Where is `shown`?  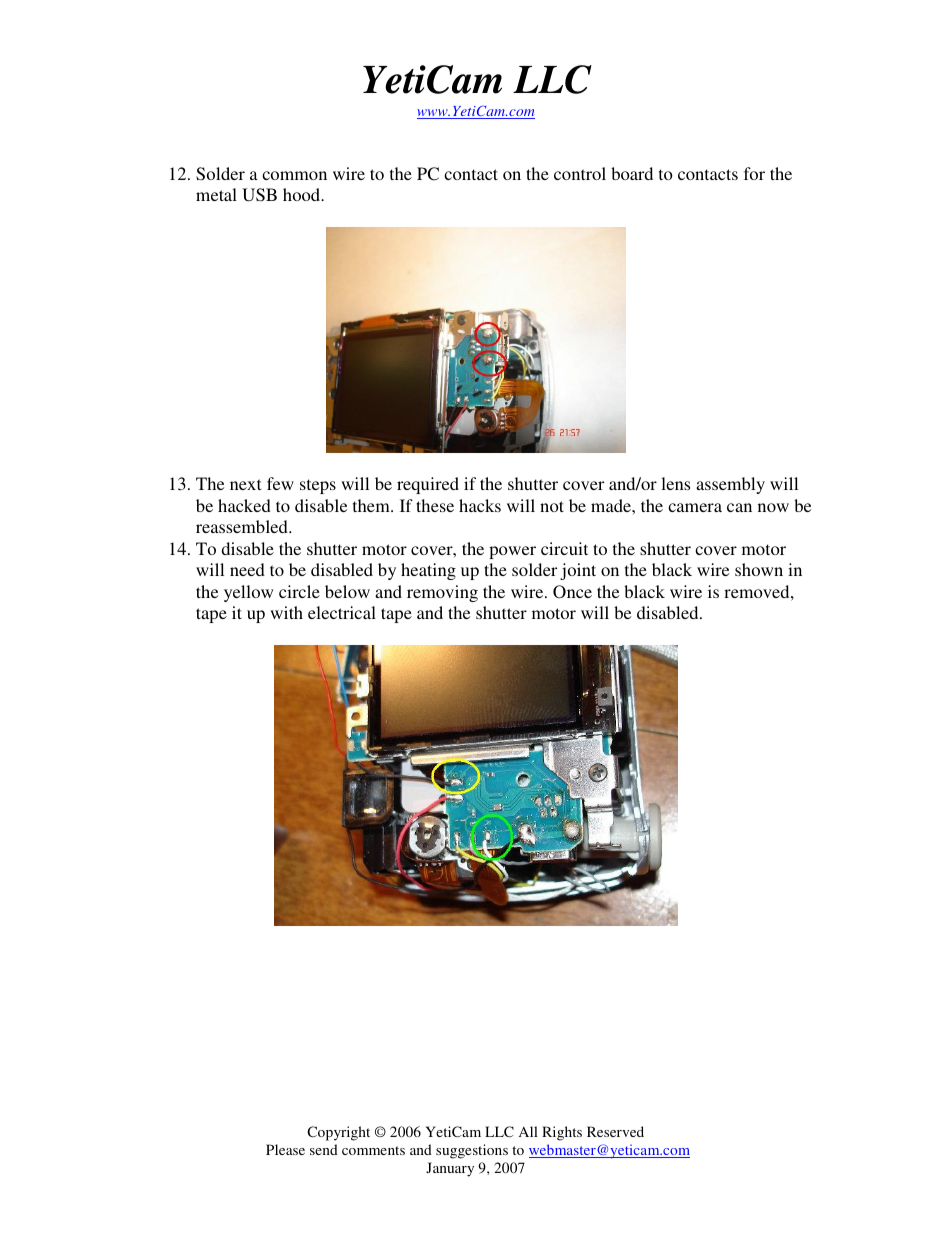
shown is located at coordinates (759, 569).
